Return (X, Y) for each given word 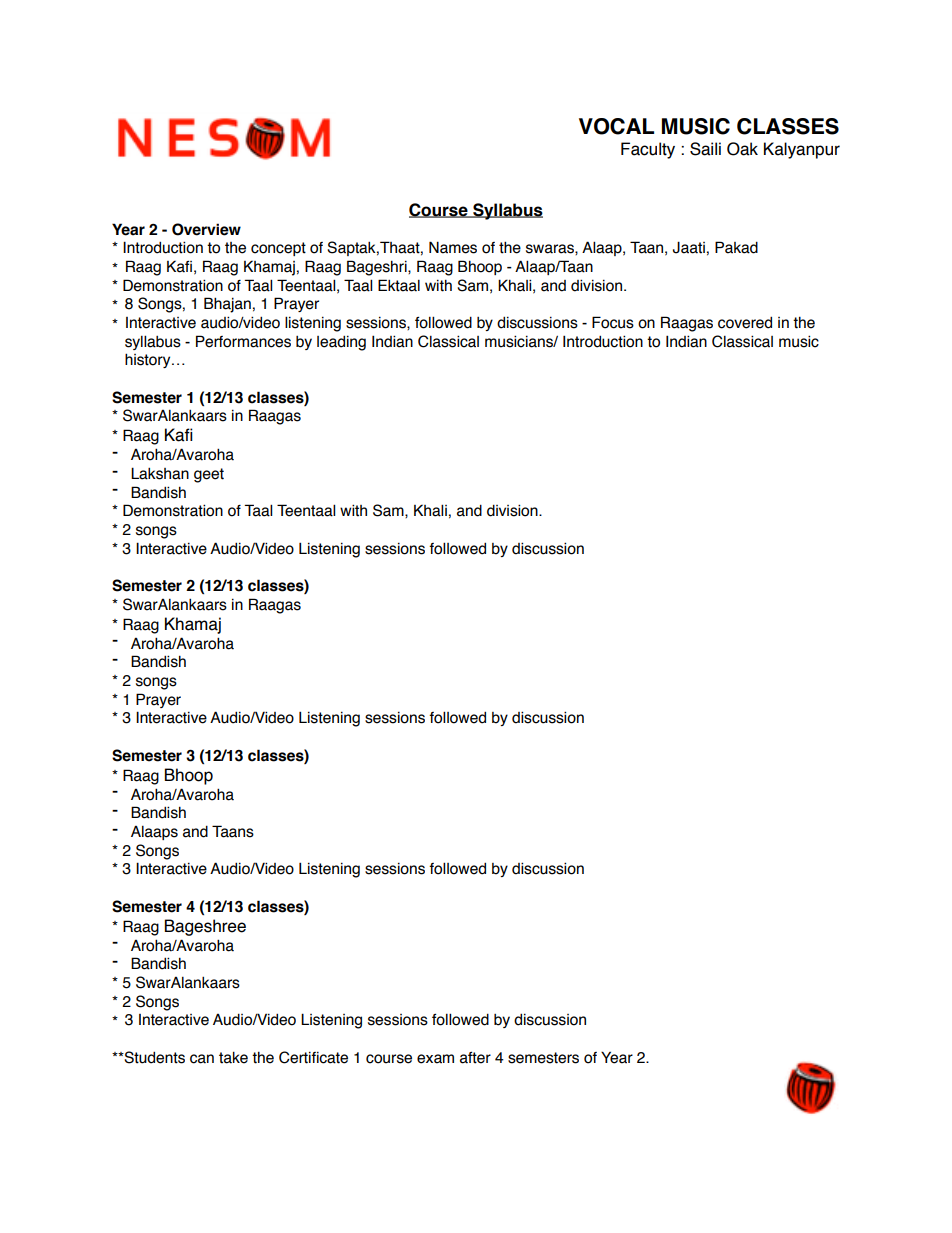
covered (745, 323)
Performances (243, 341)
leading (341, 343)
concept (278, 249)
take (233, 1057)
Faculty (648, 150)
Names (453, 247)
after (475, 1058)
